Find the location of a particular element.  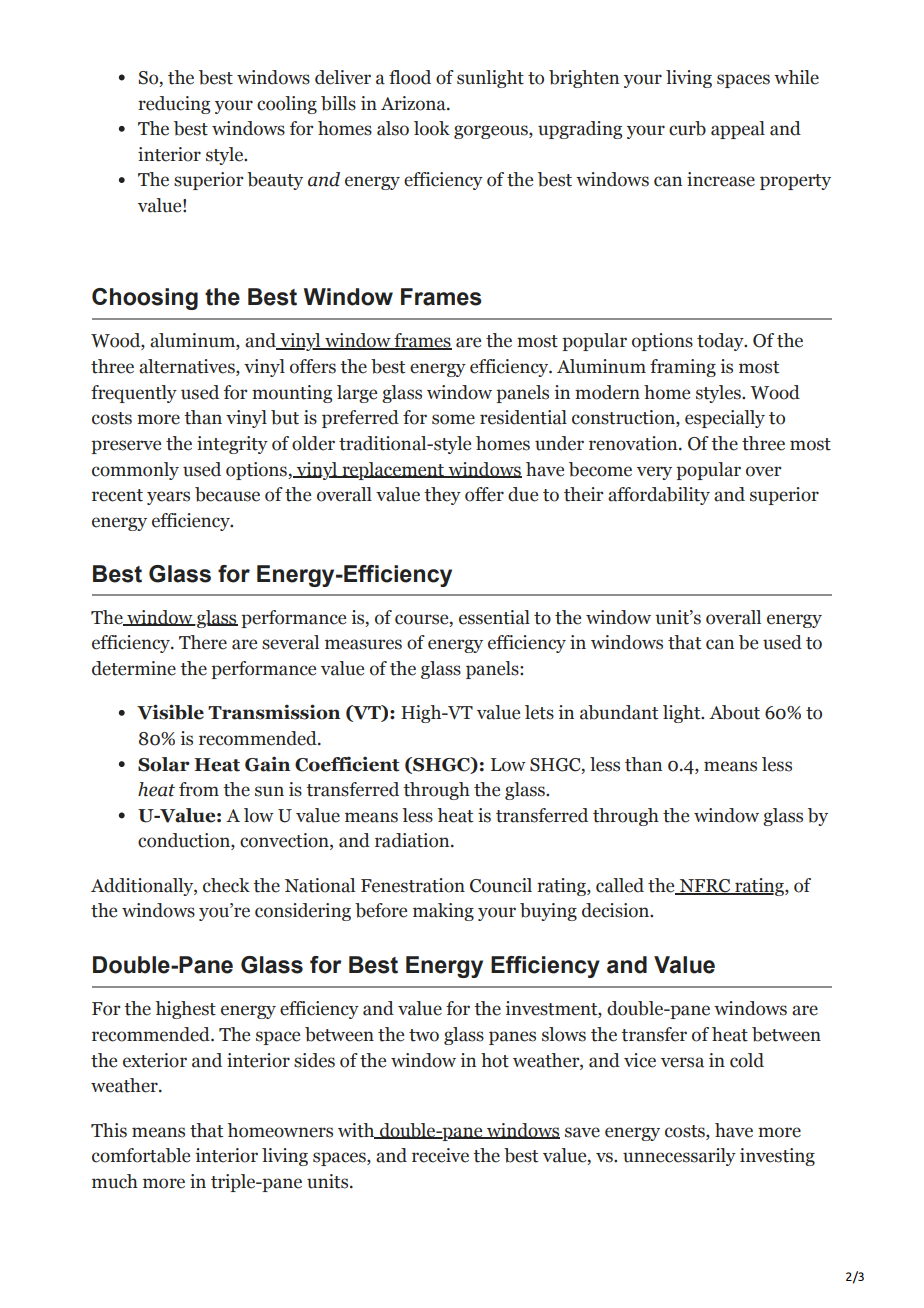

receive is located at coordinates (440, 1155).
